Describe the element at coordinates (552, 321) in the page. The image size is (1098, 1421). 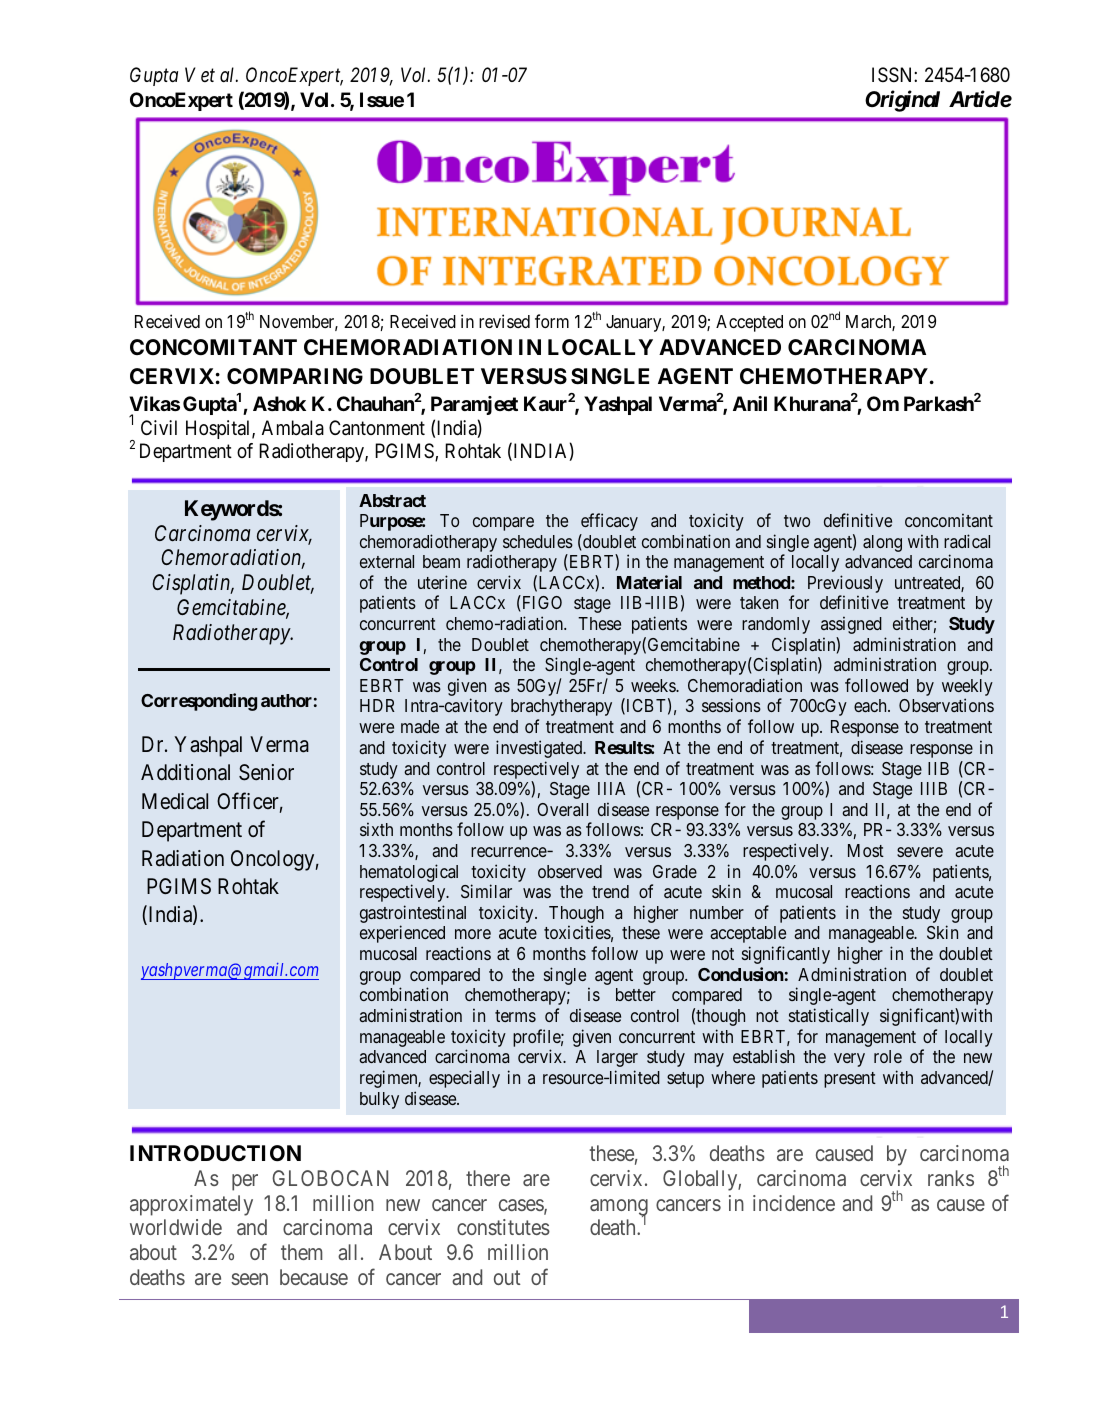
I see `form` at that location.
